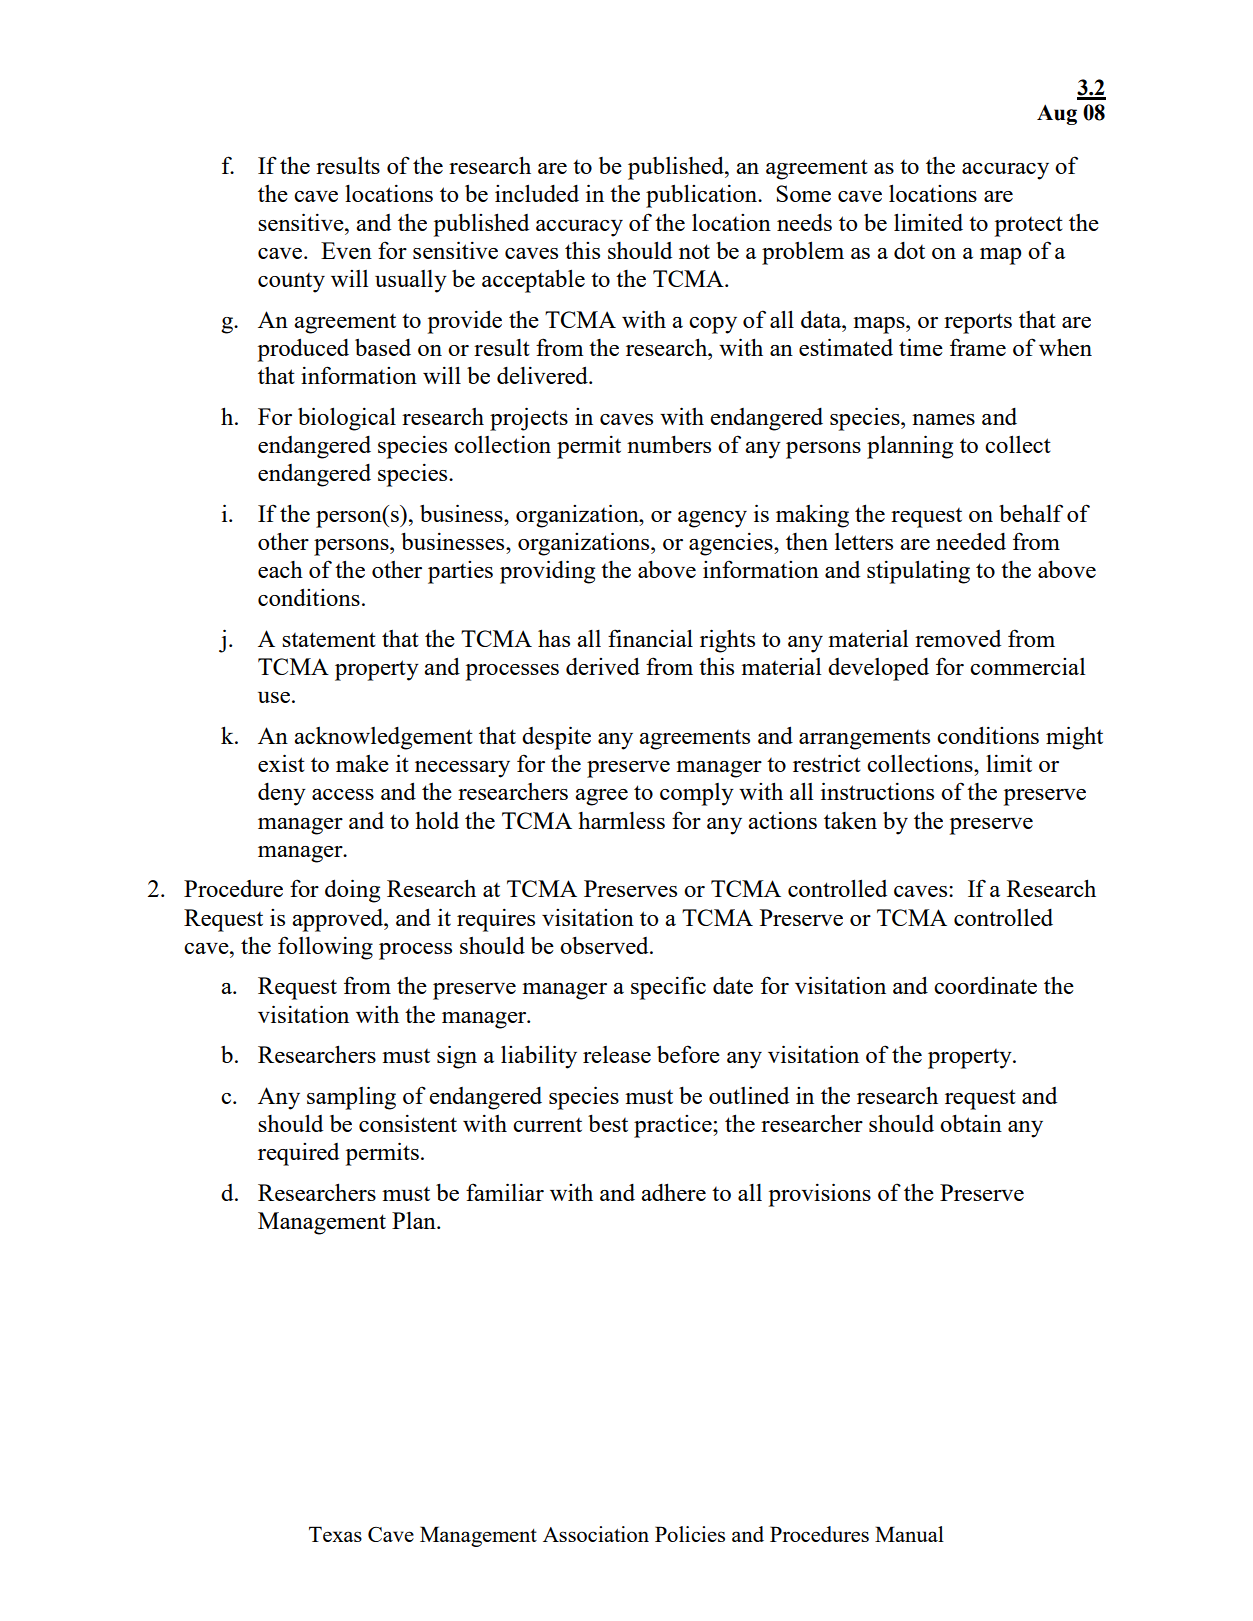 This screenshot has width=1253, height=1621. Describe the element at coordinates (346, 250) in the screenshot. I see `Even` at that location.
